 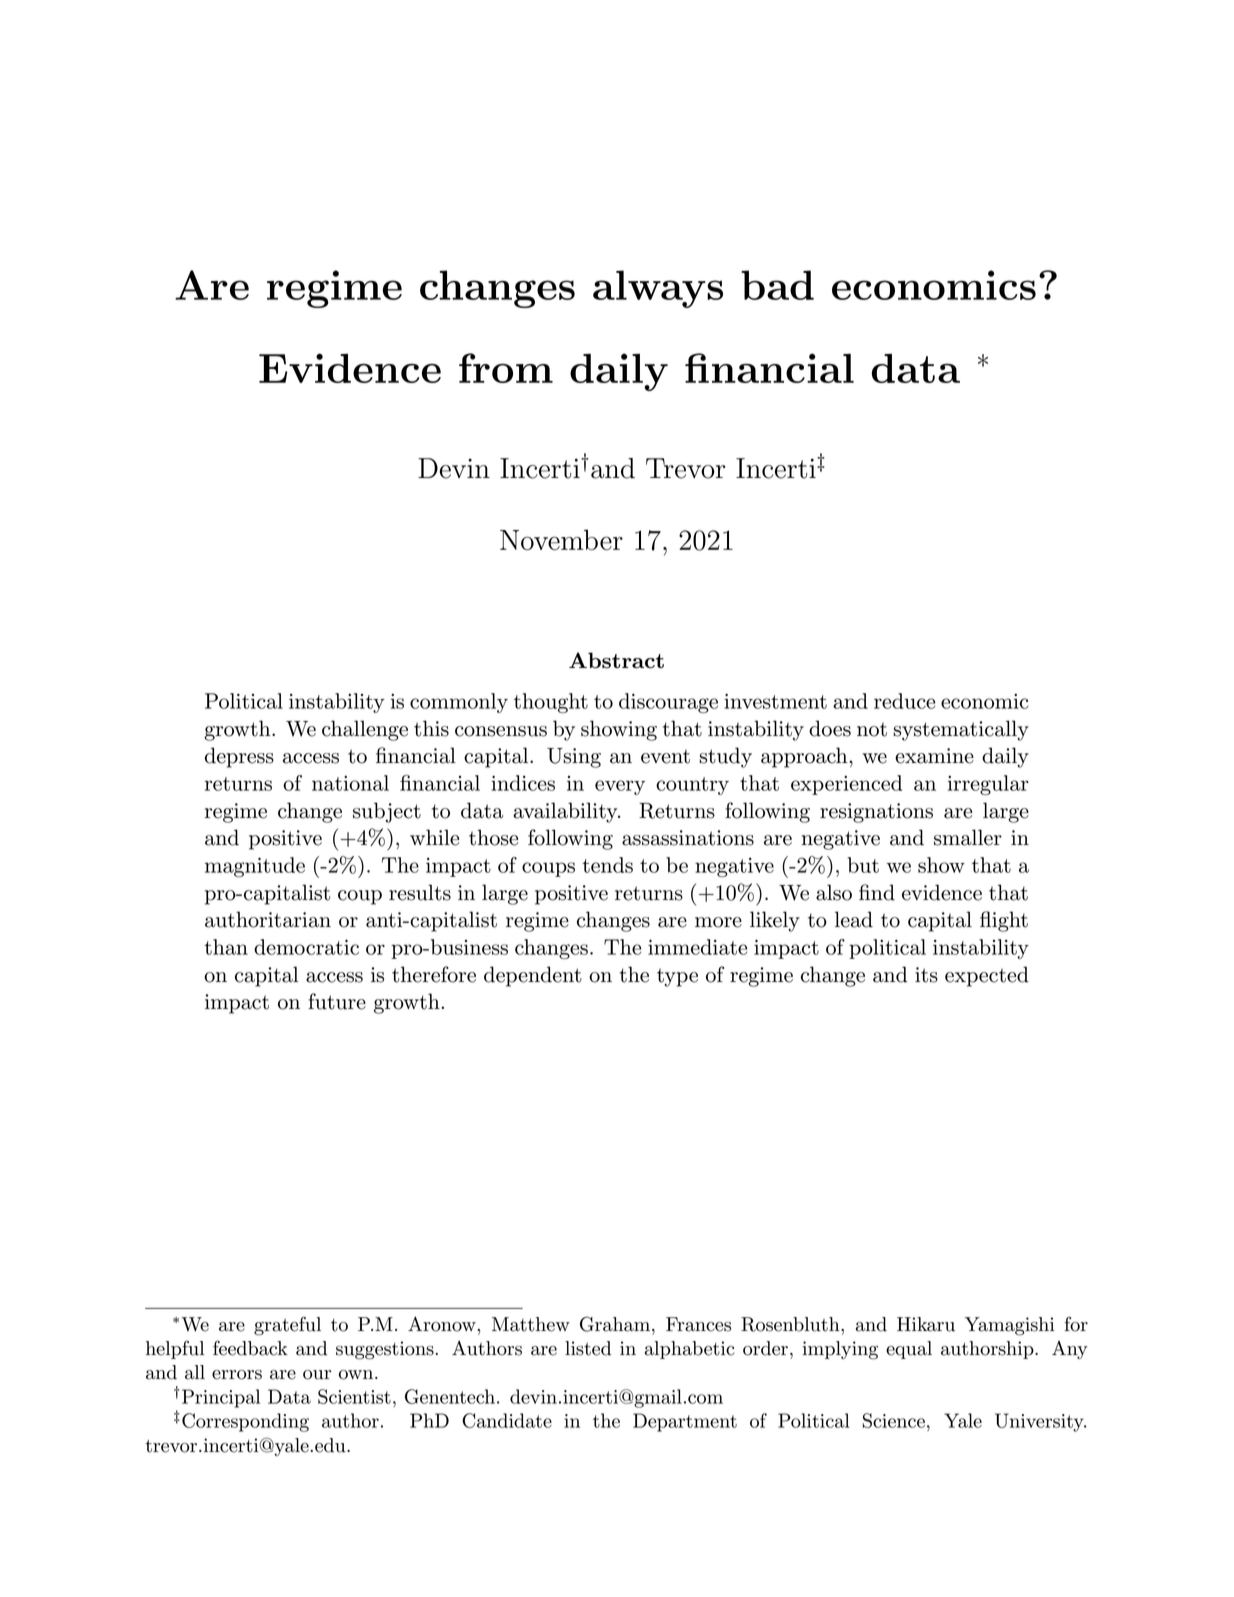 What do you see at coordinates (588, 1348) in the page?
I see `listed` at bounding box center [588, 1348].
